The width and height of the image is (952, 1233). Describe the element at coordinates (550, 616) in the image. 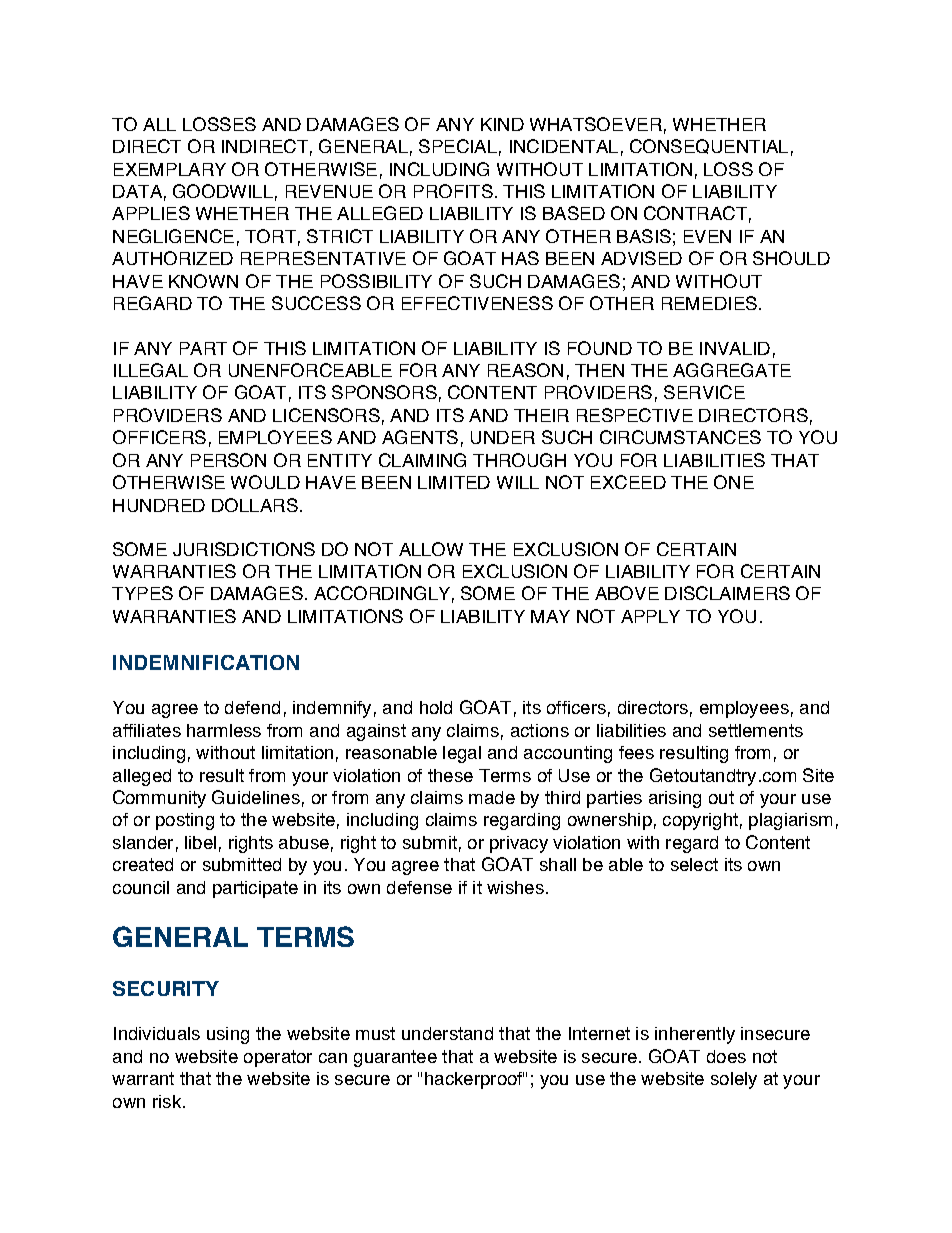

I see `MAY` at that location.
